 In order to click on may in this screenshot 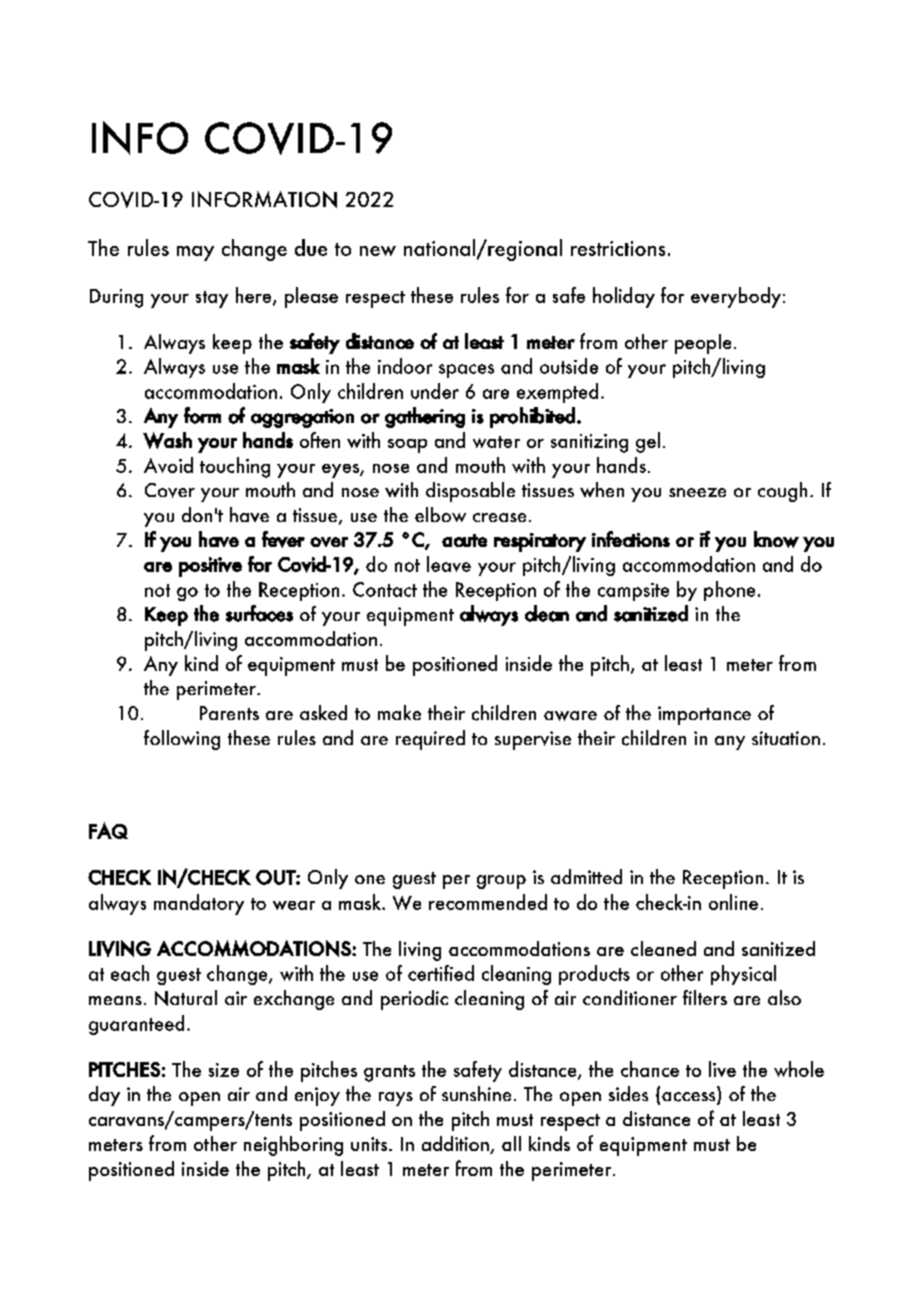, I will do `click(195, 253)`.
